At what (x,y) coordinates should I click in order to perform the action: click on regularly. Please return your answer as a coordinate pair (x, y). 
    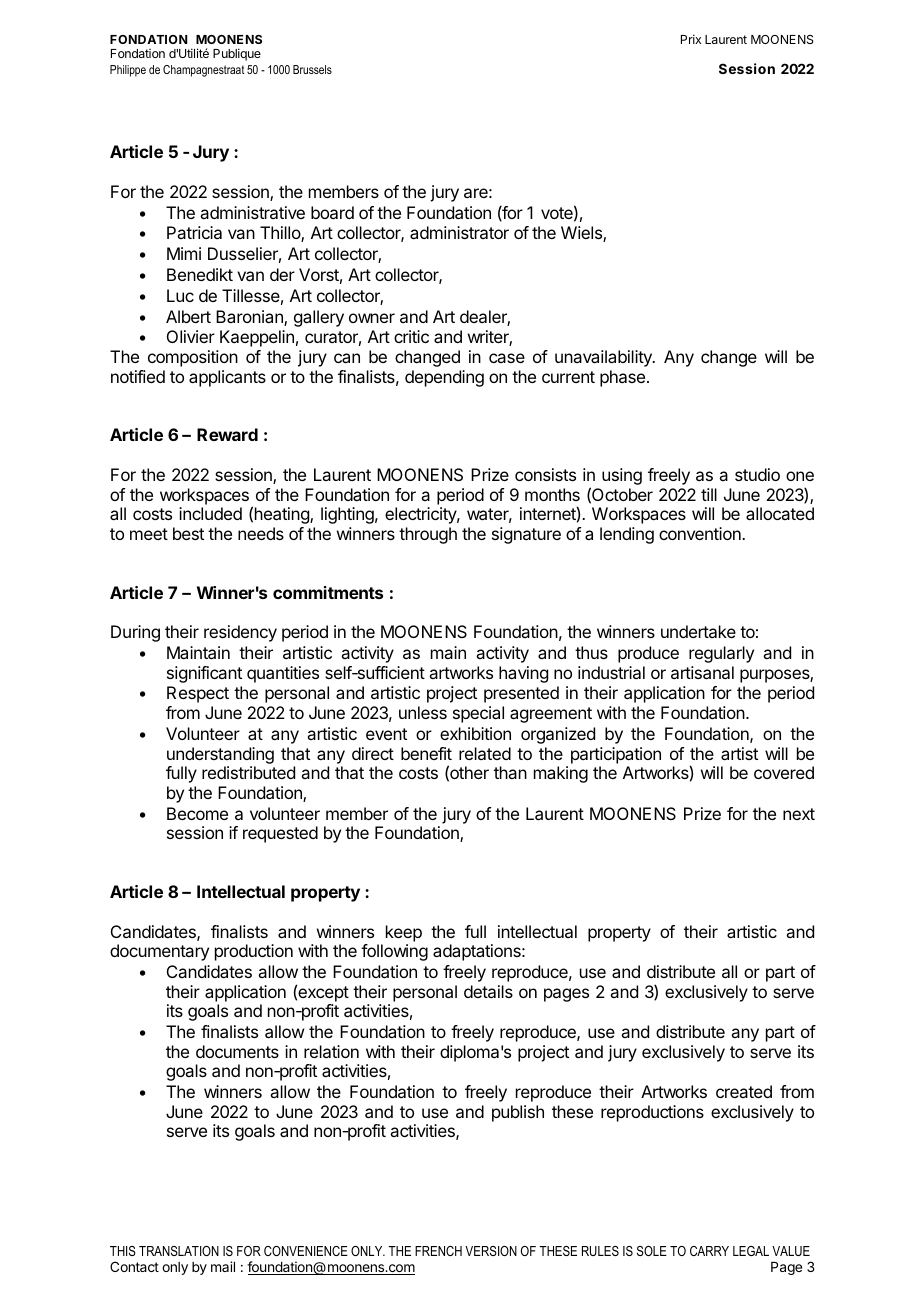
    Looking at the image, I should click on (721, 654).
